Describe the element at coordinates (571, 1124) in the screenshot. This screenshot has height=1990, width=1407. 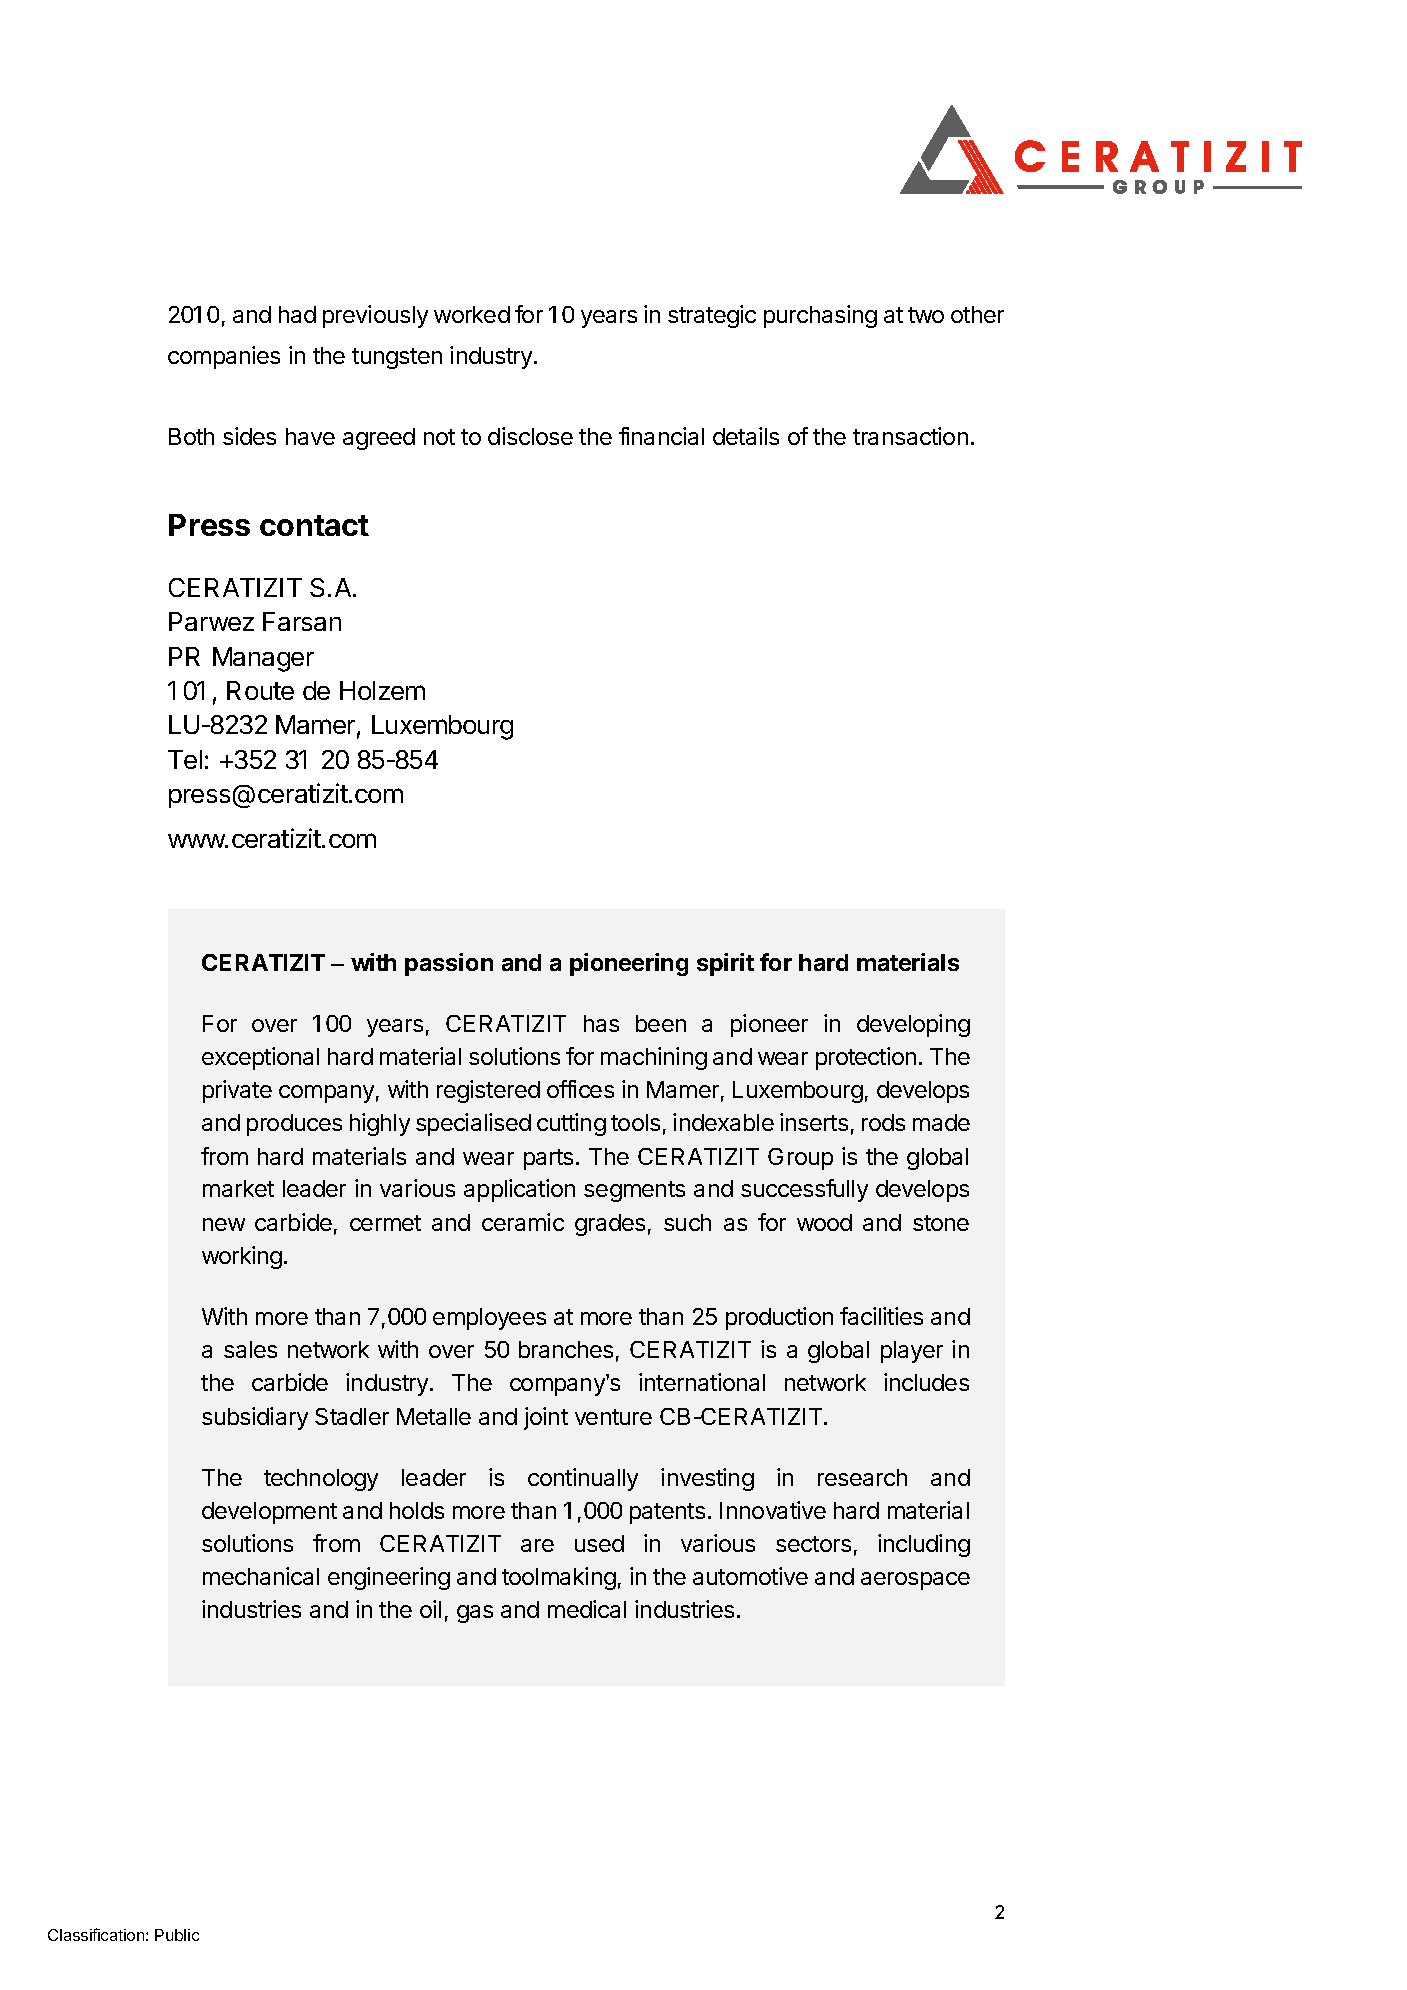
I see `cutting` at that location.
